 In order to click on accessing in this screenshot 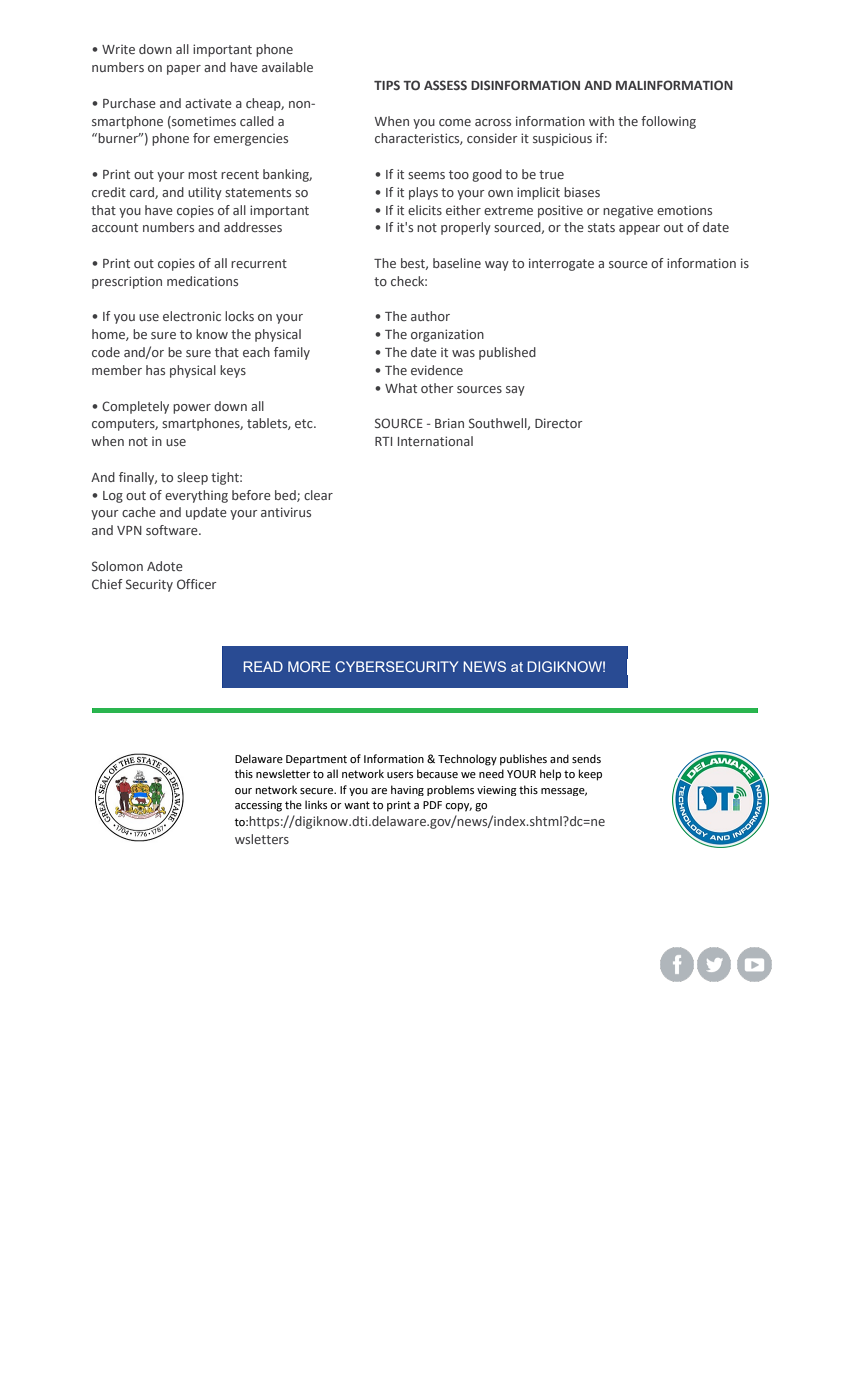, I will do `click(258, 806)`.
